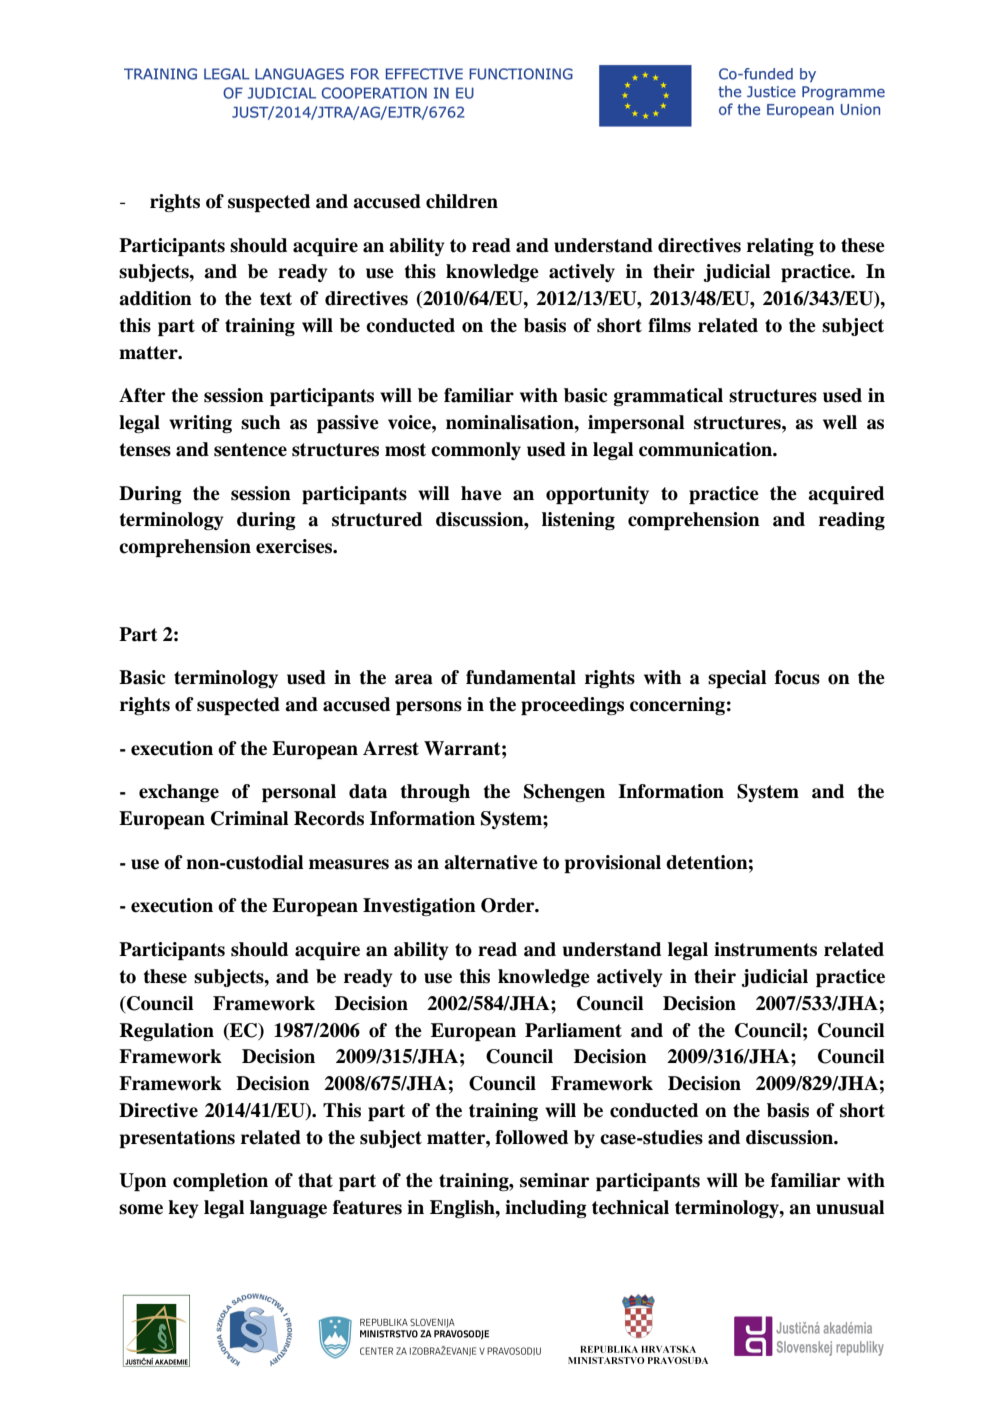 The image size is (1005, 1421). Describe the element at coordinates (220, 1182) in the page. I see `completion` at that location.
